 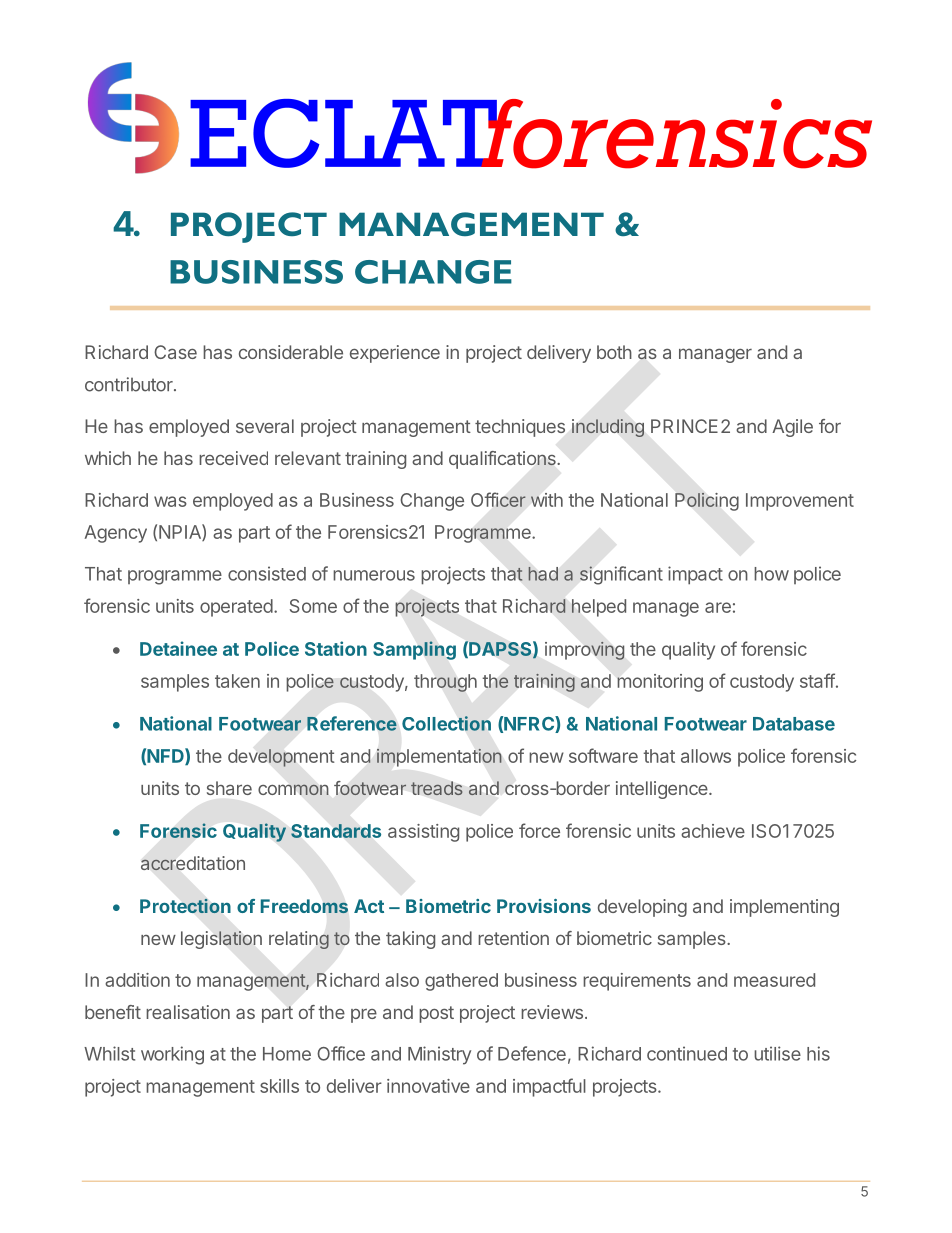 What do you see at coordinates (172, 1055) in the document?
I see `working` at bounding box center [172, 1055].
